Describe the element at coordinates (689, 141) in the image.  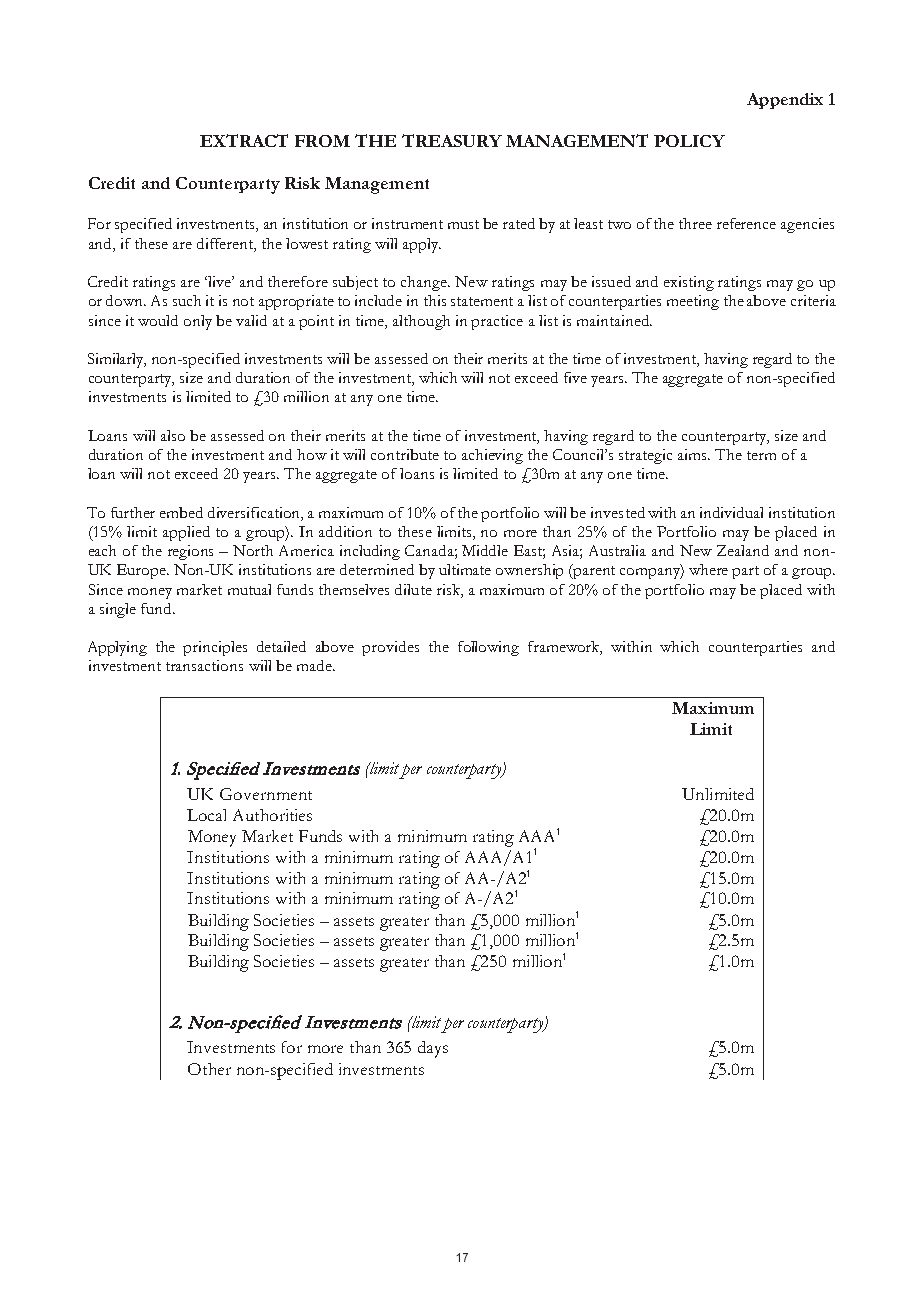
I see `POLICY` at that location.
